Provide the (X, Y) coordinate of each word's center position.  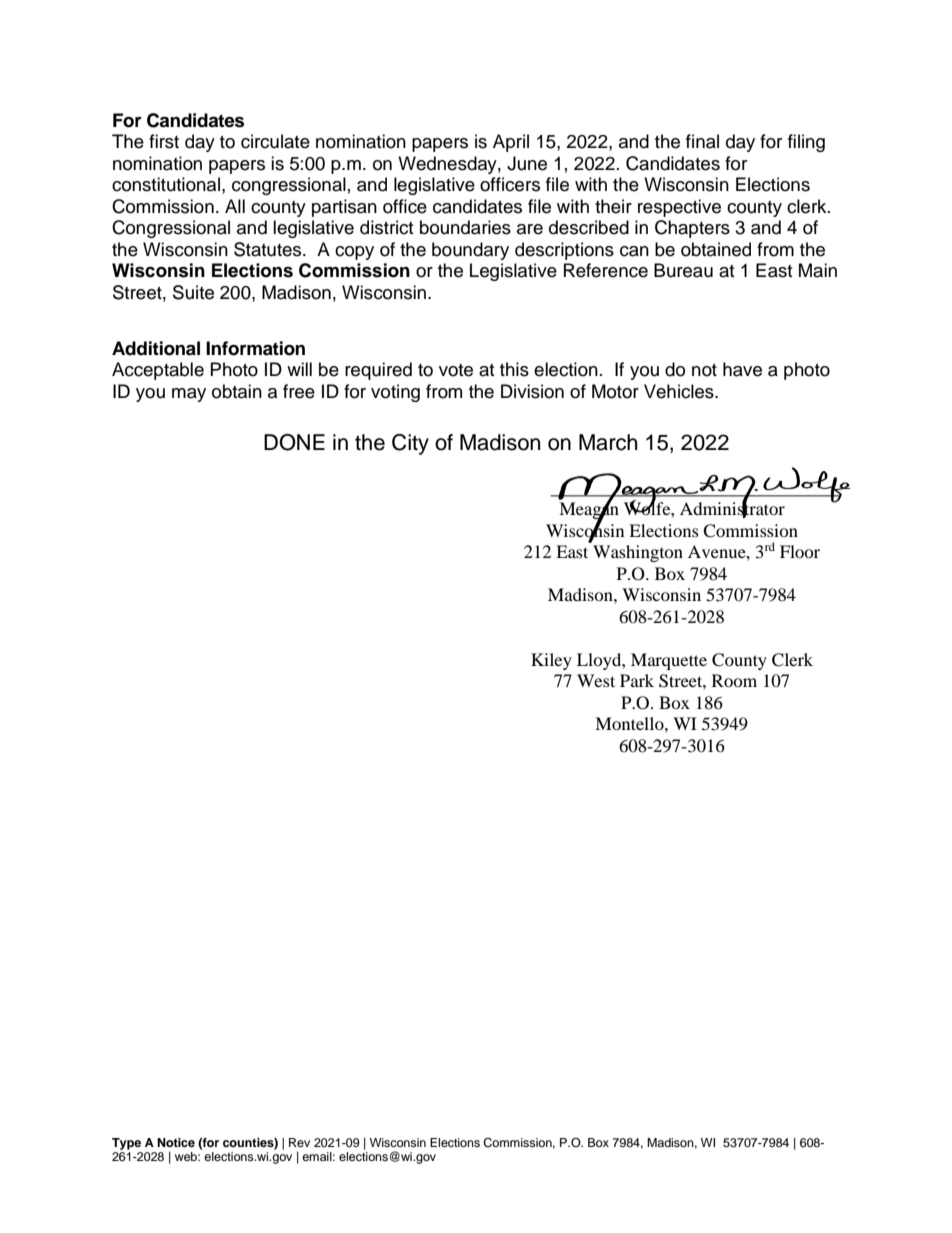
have (742, 369)
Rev (299, 1142)
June (527, 163)
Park (637, 680)
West (596, 680)
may (189, 395)
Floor (800, 551)
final (702, 141)
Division (532, 391)
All (235, 206)
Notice (176, 1142)
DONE (294, 442)
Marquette (669, 661)
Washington (638, 553)
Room (734, 680)
